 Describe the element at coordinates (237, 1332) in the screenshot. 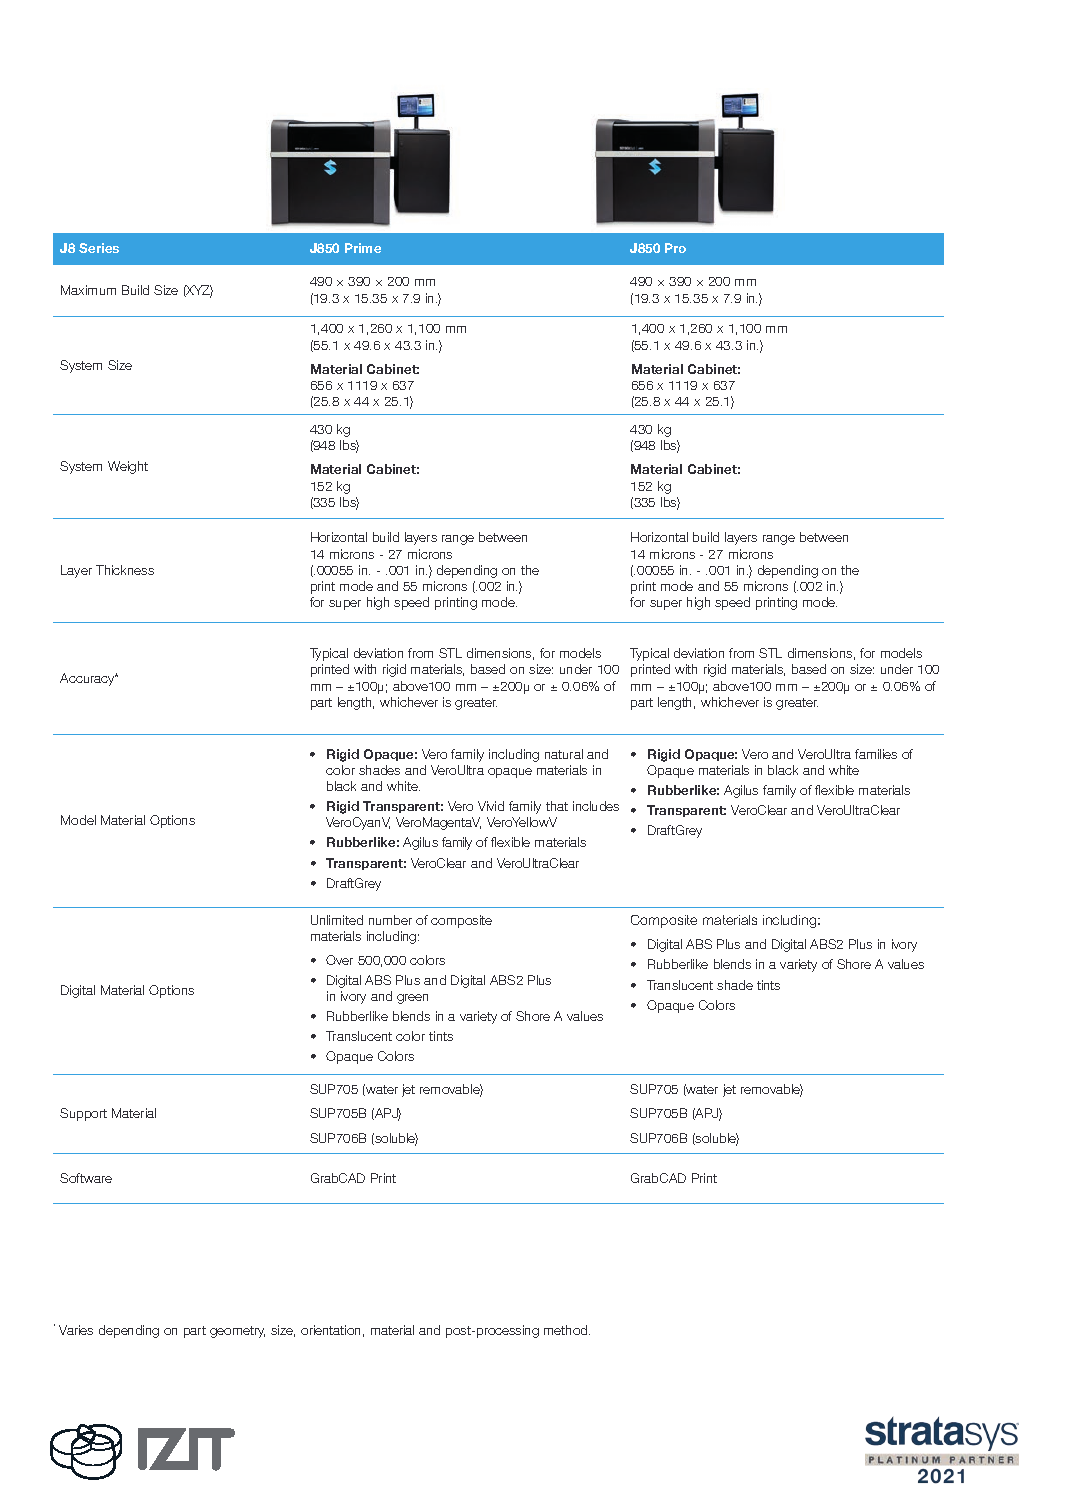

I see `geometry` at that location.
